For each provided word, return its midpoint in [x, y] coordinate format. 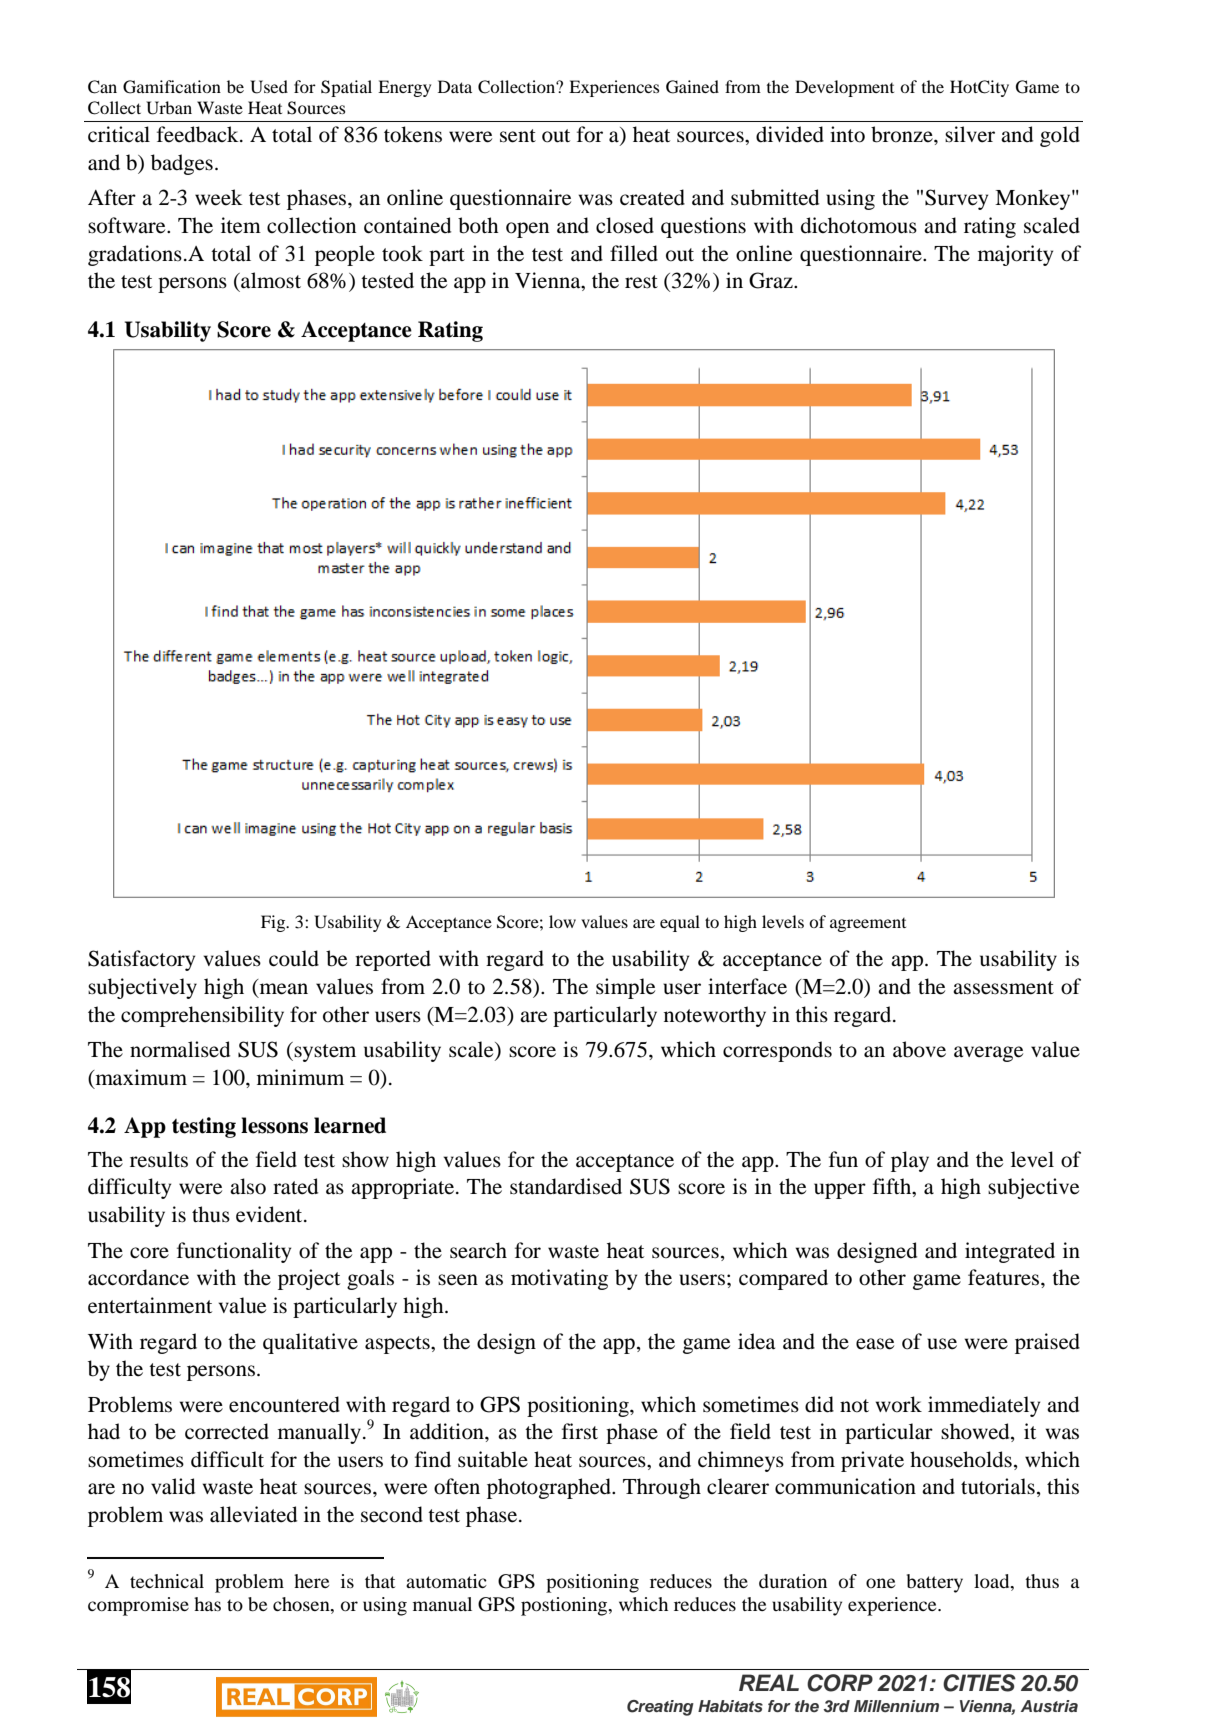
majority [1015, 255]
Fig [274, 923]
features [1005, 1277]
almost [270, 280]
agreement [868, 925]
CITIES [979, 1683]
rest [641, 282]
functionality [234, 1252]
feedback [199, 134]
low [562, 921]
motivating [559, 1279]
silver [970, 134]
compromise [138, 1606]
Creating [660, 1708]
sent [518, 136]
